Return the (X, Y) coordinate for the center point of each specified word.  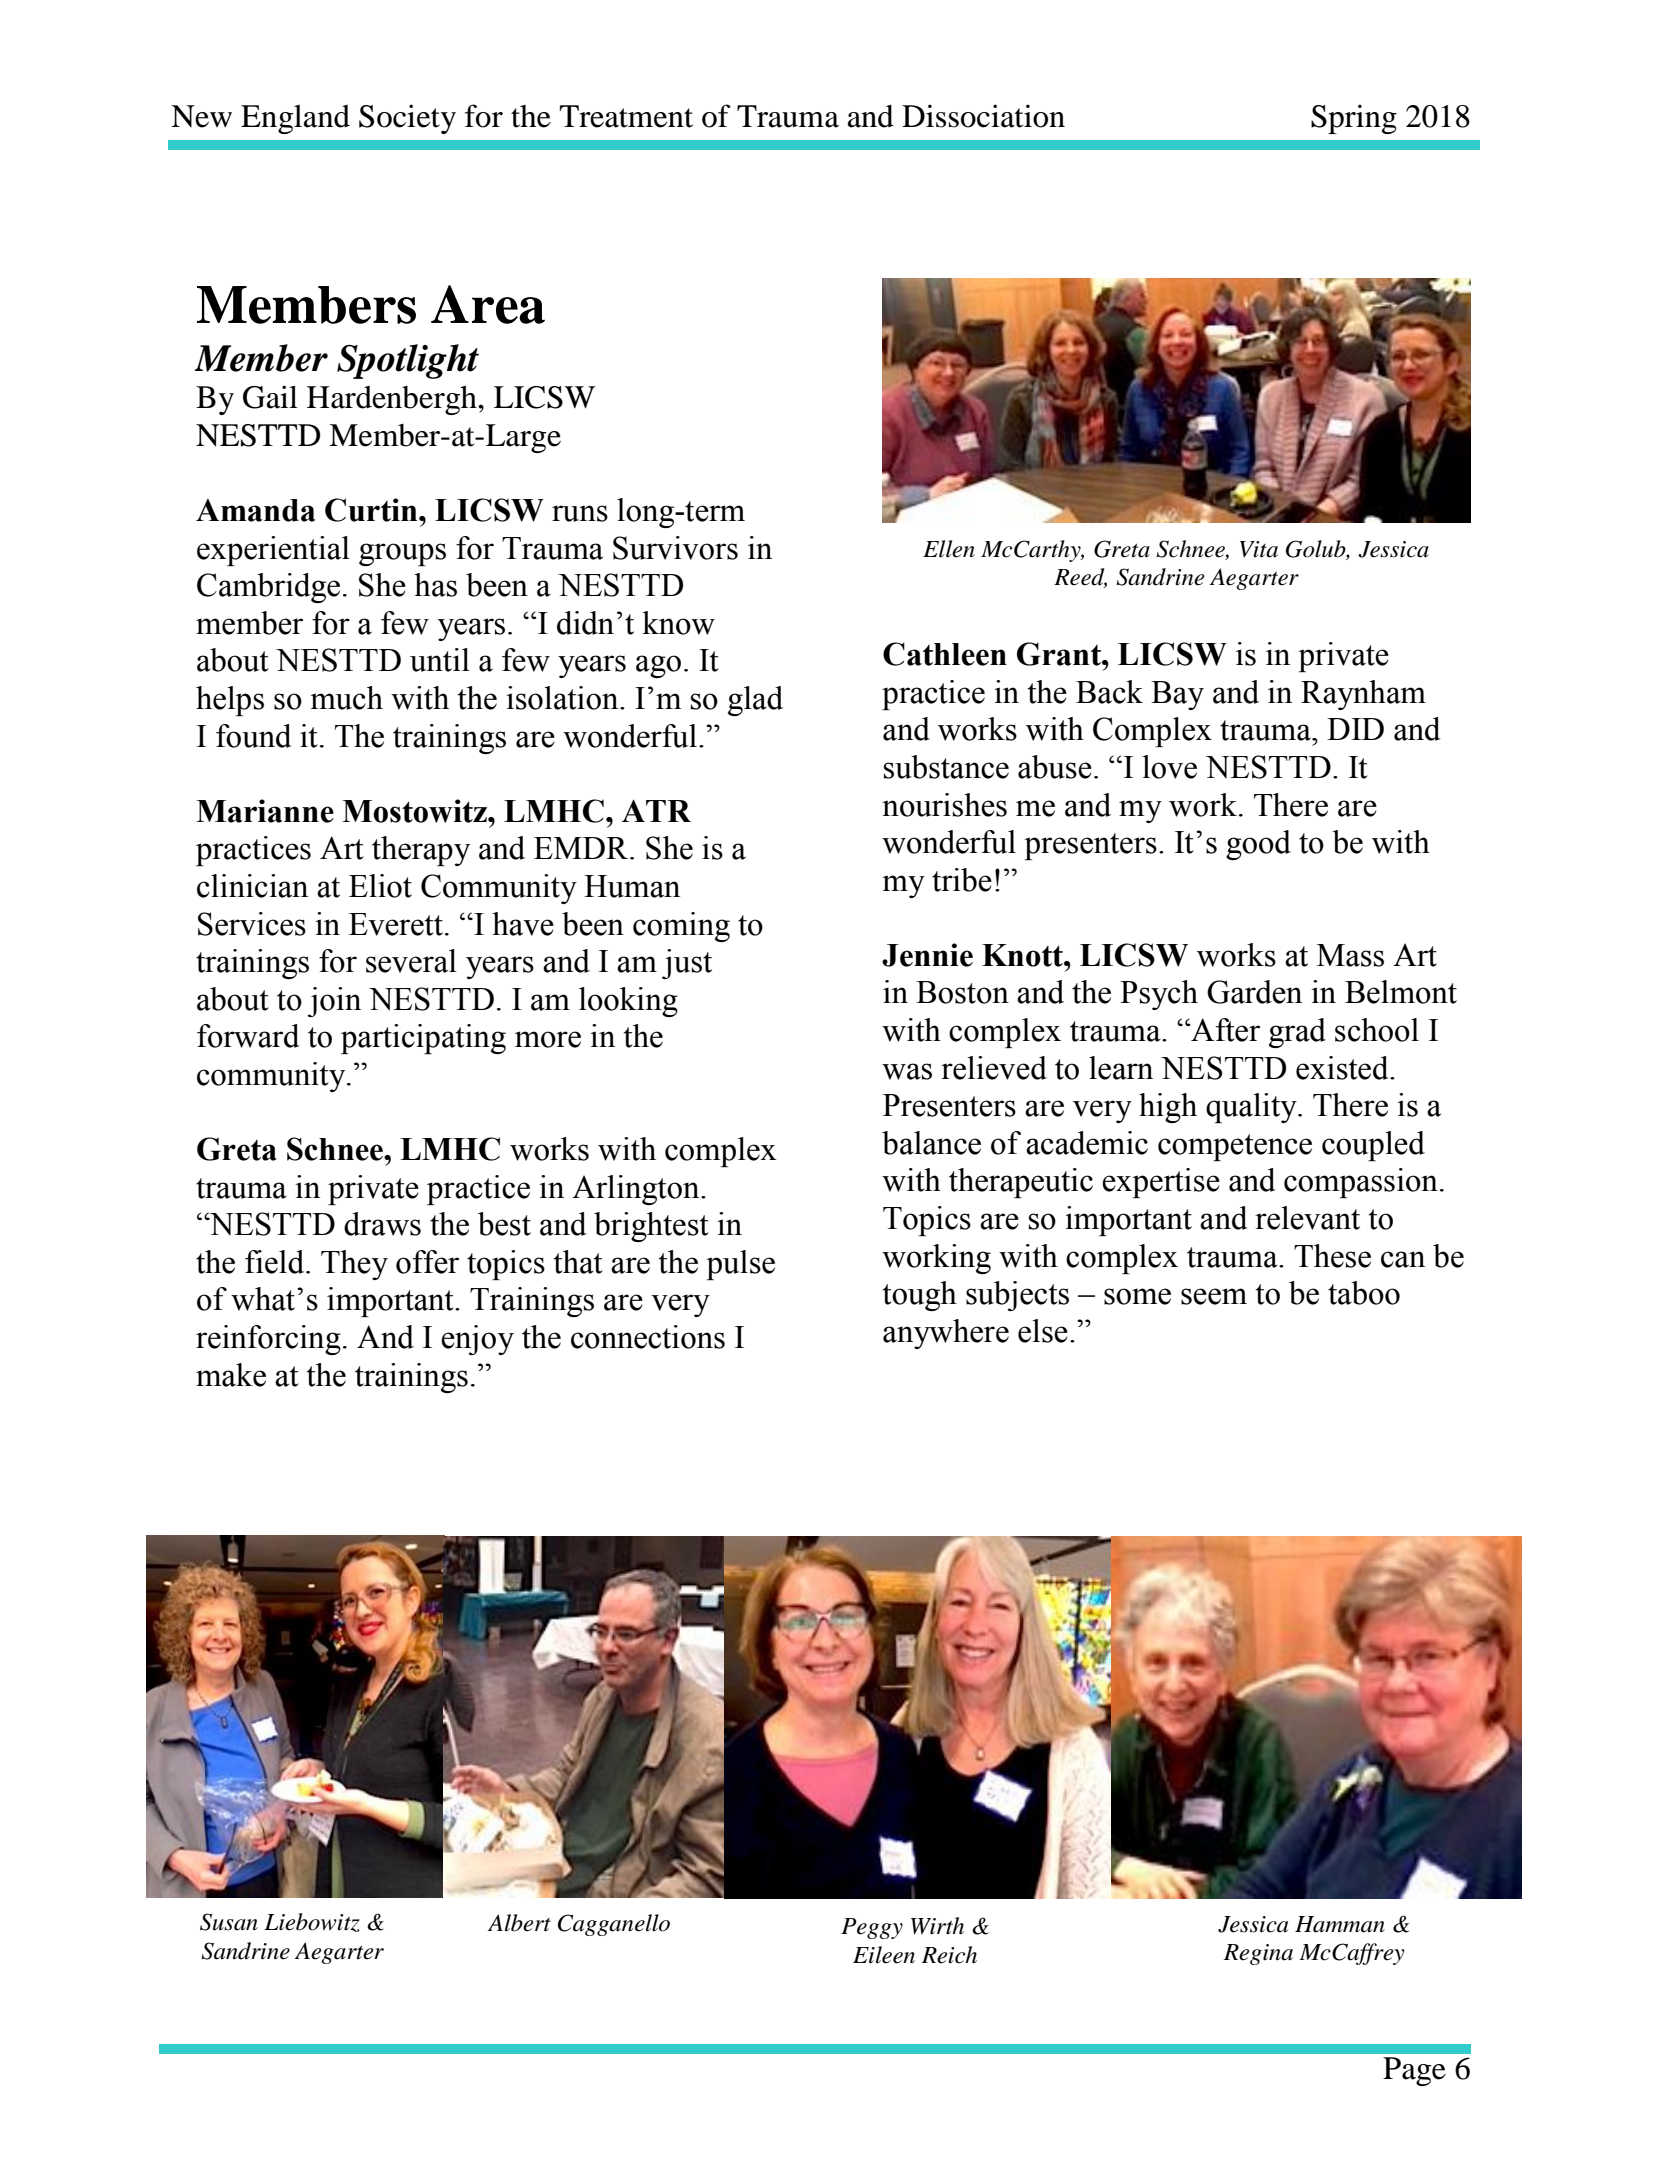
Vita (1259, 549)
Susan (229, 1922)
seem (1214, 1296)
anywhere (946, 1334)
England (295, 119)
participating (423, 1039)
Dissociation (983, 116)
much (346, 698)
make (231, 1375)
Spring (1354, 119)
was (907, 1071)
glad (755, 701)
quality (1252, 1108)
